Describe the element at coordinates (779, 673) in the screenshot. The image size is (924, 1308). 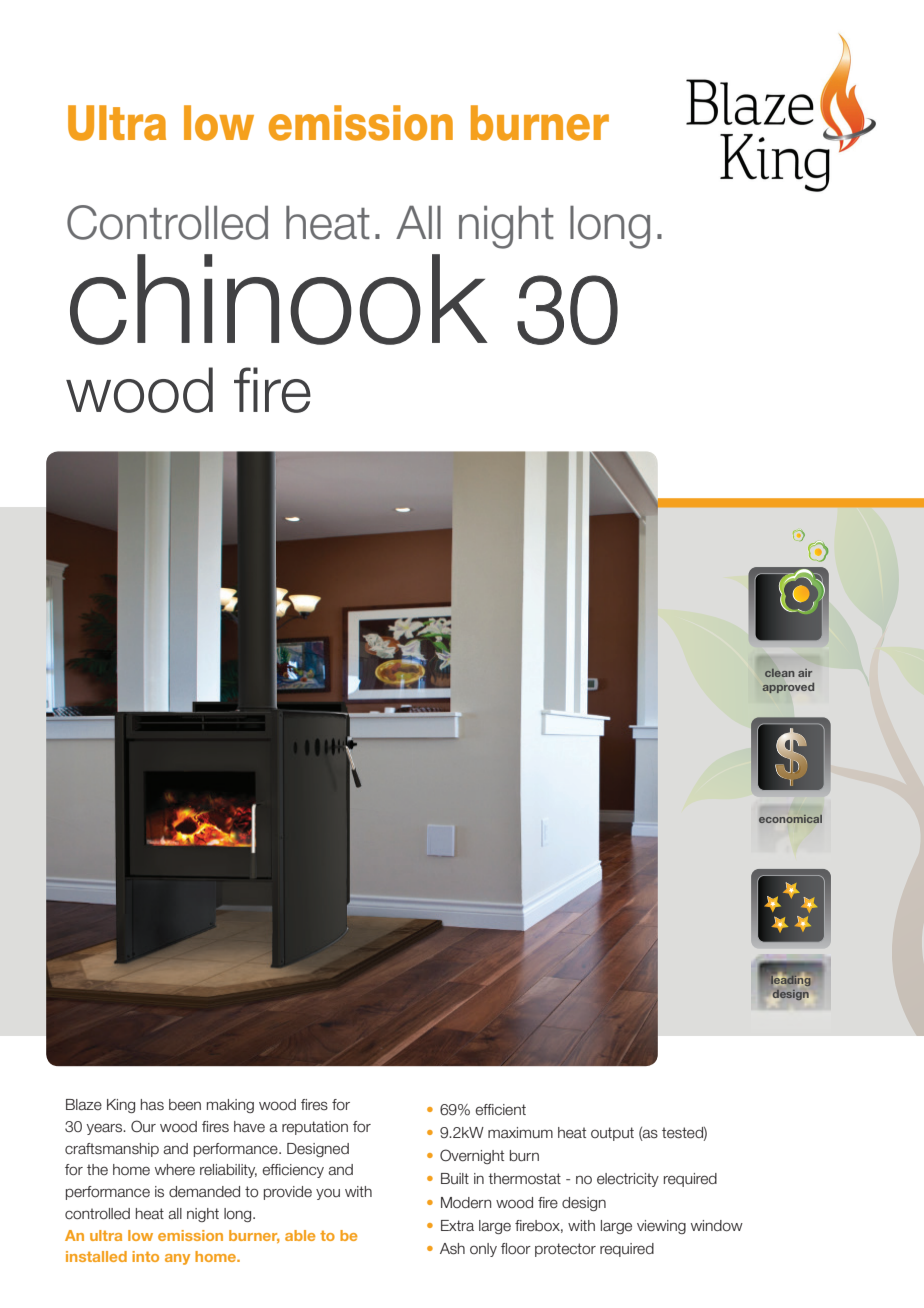
I see `clean` at that location.
